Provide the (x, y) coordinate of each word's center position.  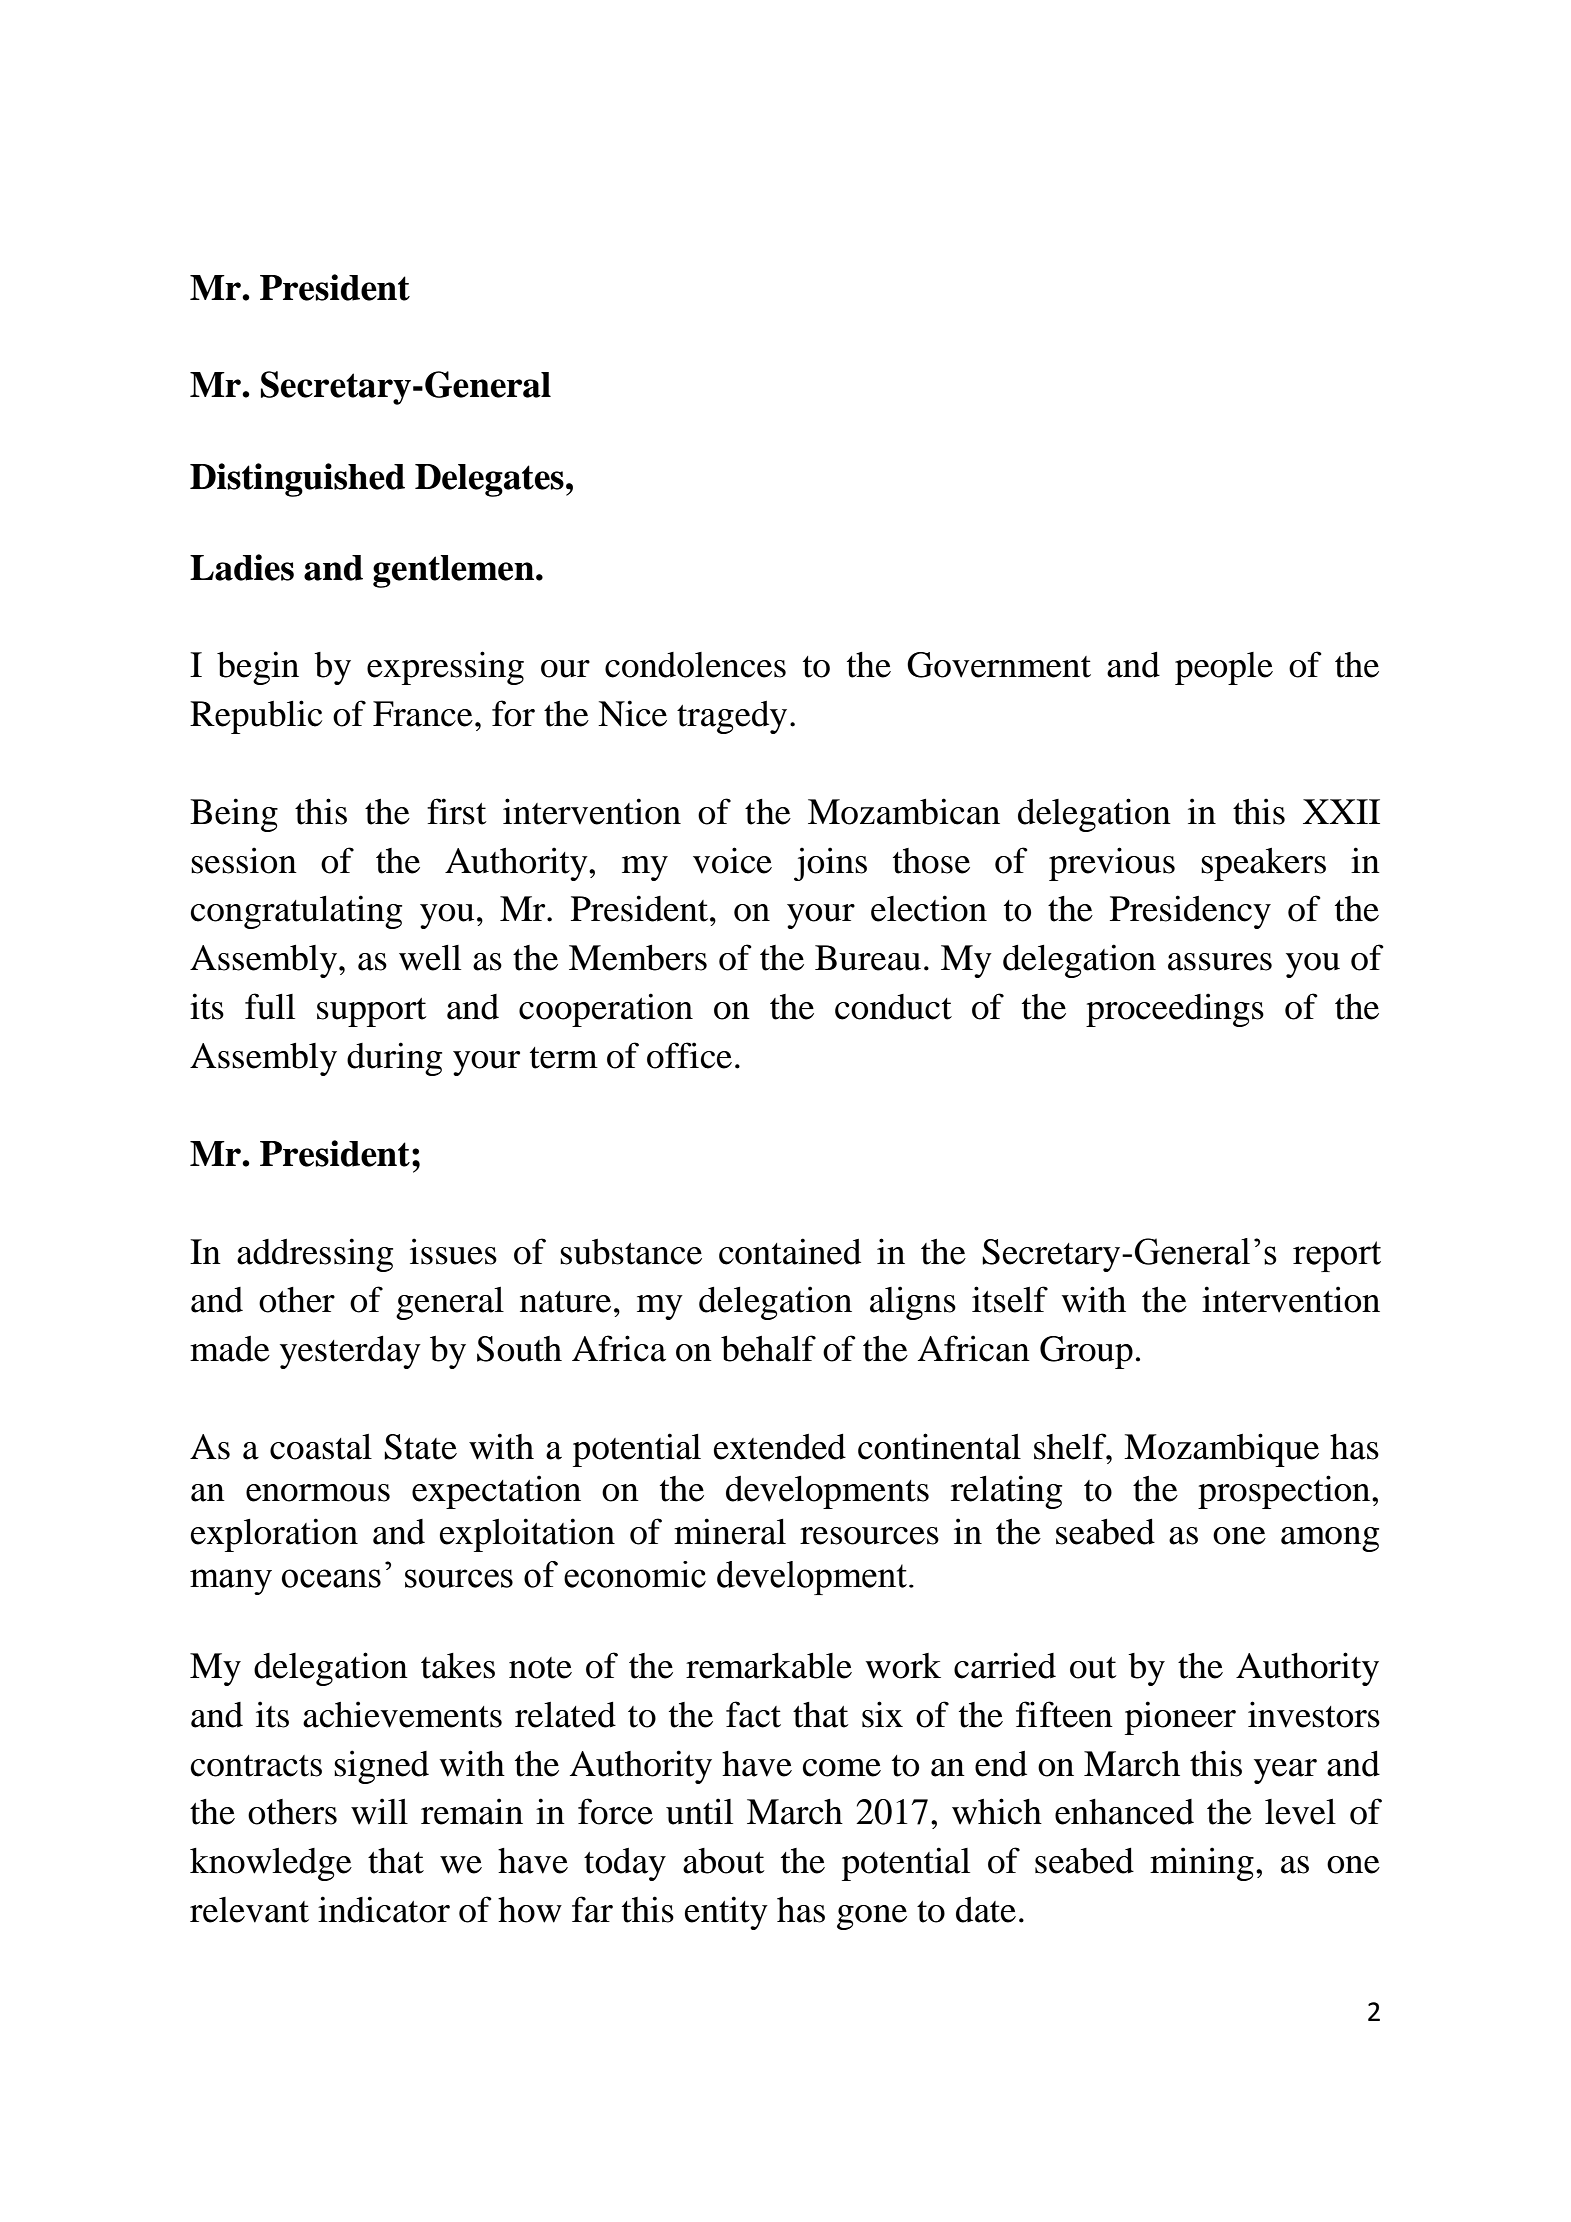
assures (1220, 962)
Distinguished (297, 480)
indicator (384, 1909)
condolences (695, 665)
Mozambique (1221, 1450)
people (1224, 668)
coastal (321, 1447)
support (372, 1012)
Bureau (868, 958)
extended (780, 1447)
